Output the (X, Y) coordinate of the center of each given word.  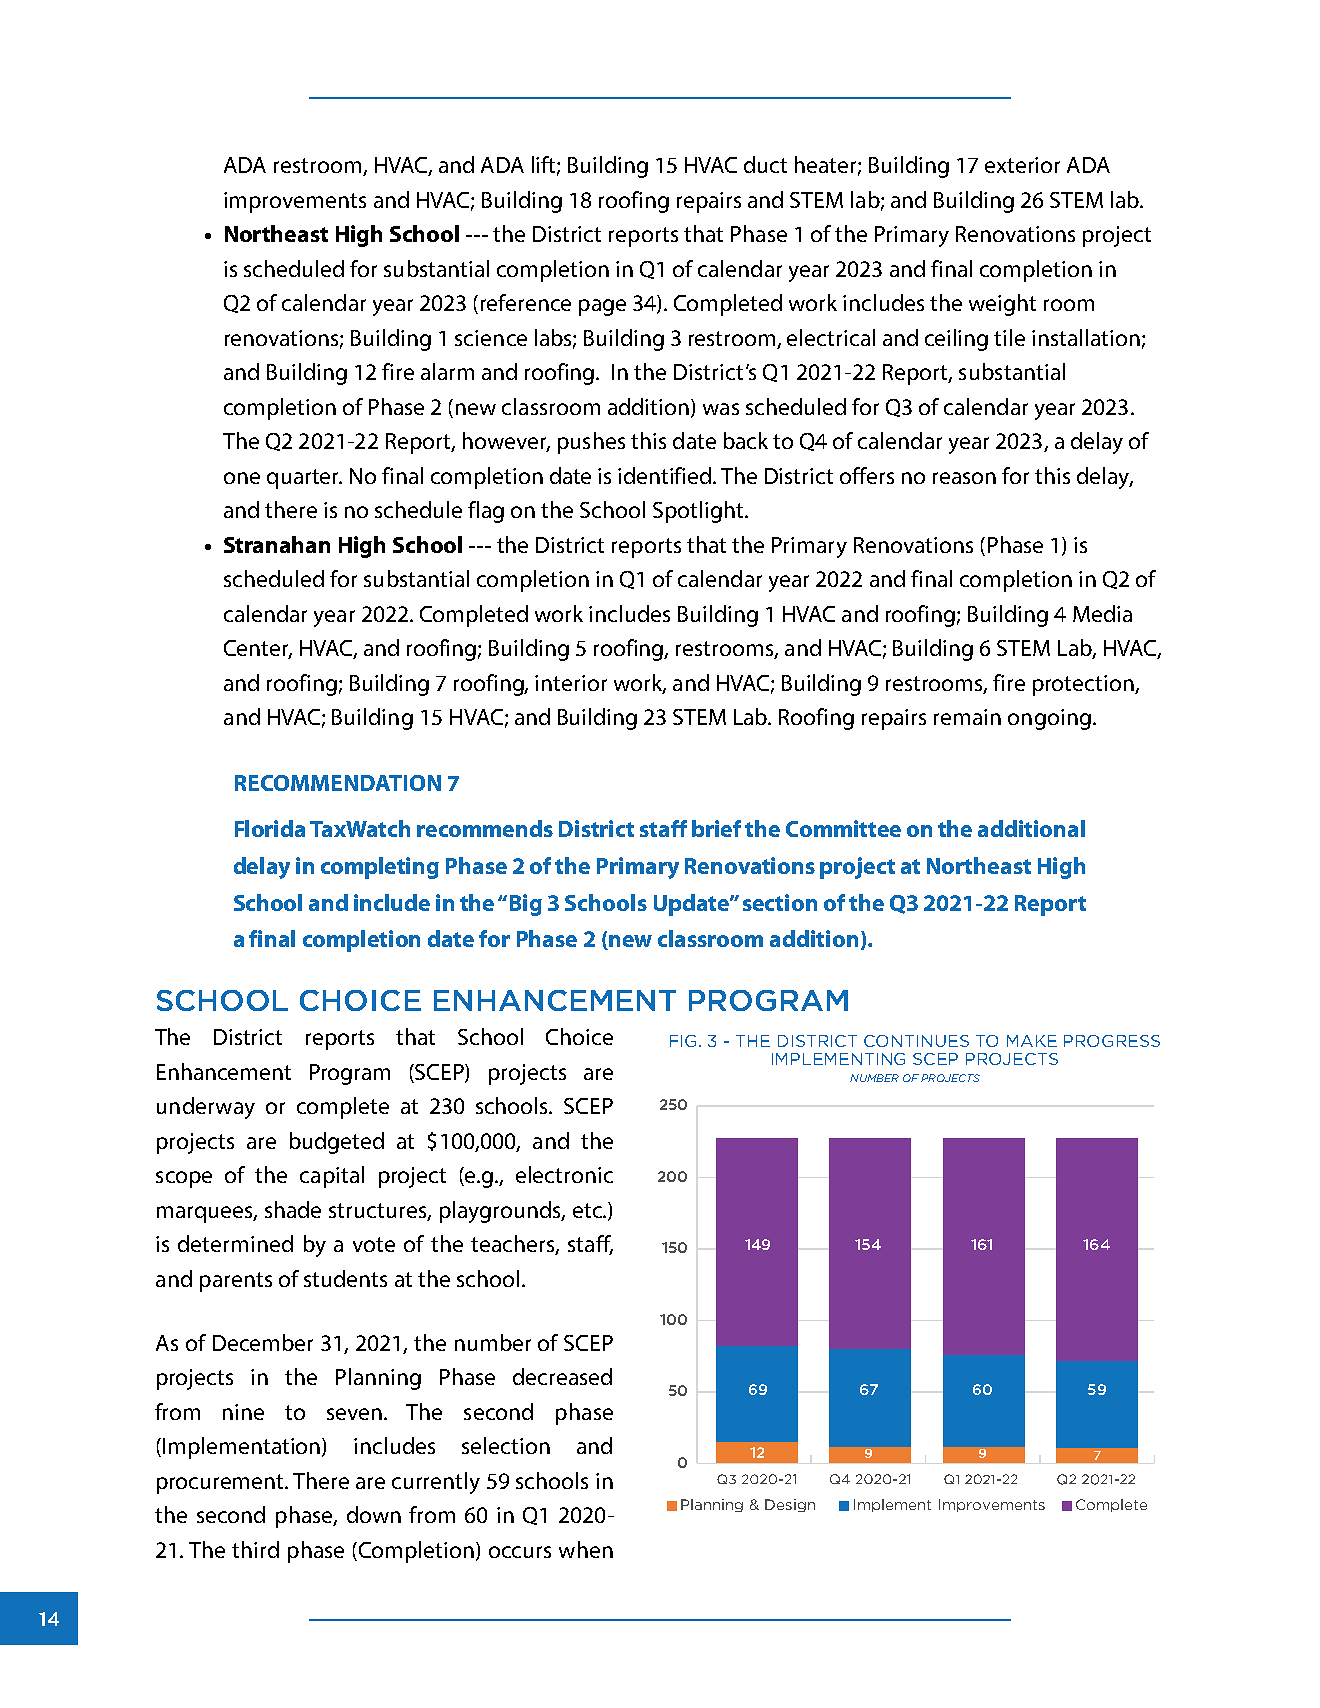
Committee (843, 828)
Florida (270, 828)
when (586, 1549)
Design (790, 1505)
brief (716, 828)
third (255, 1549)
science (491, 338)
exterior (1022, 165)
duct (765, 164)
